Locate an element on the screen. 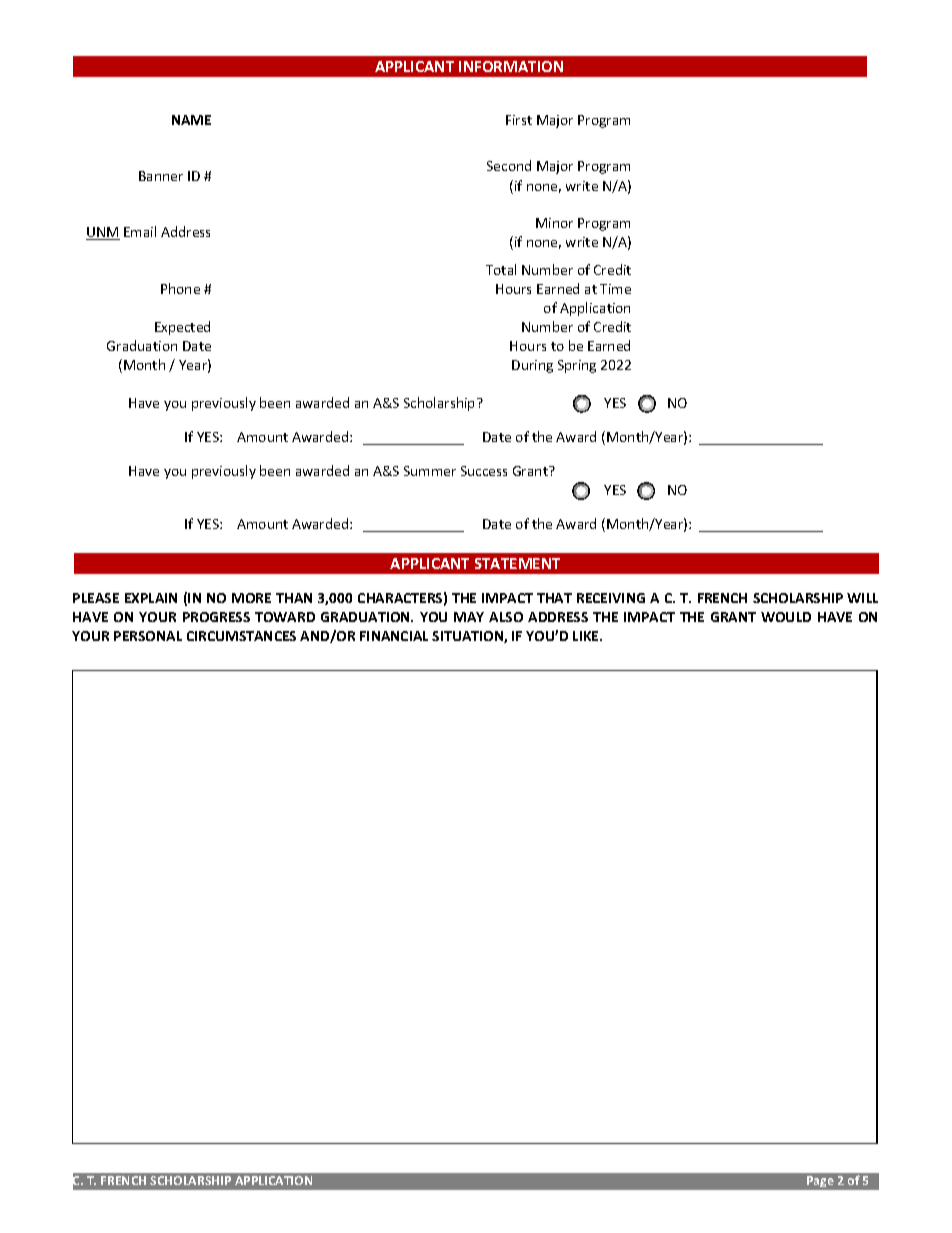  During is located at coordinates (532, 366).
